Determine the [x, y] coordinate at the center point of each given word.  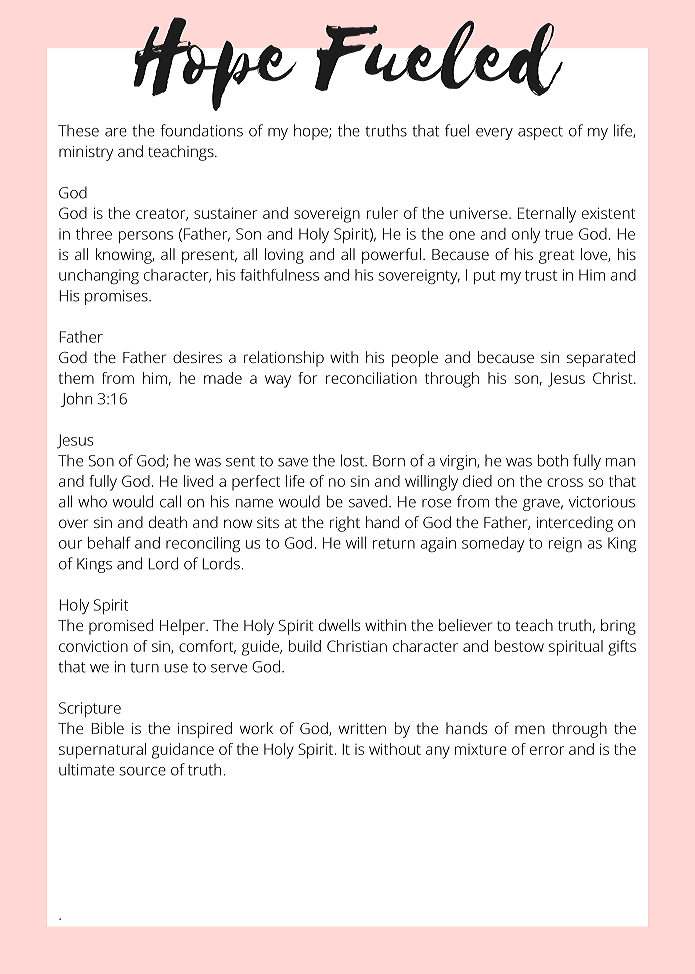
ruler [382, 213]
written [362, 728]
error [547, 750]
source [142, 771]
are [116, 132]
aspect [540, 133]
